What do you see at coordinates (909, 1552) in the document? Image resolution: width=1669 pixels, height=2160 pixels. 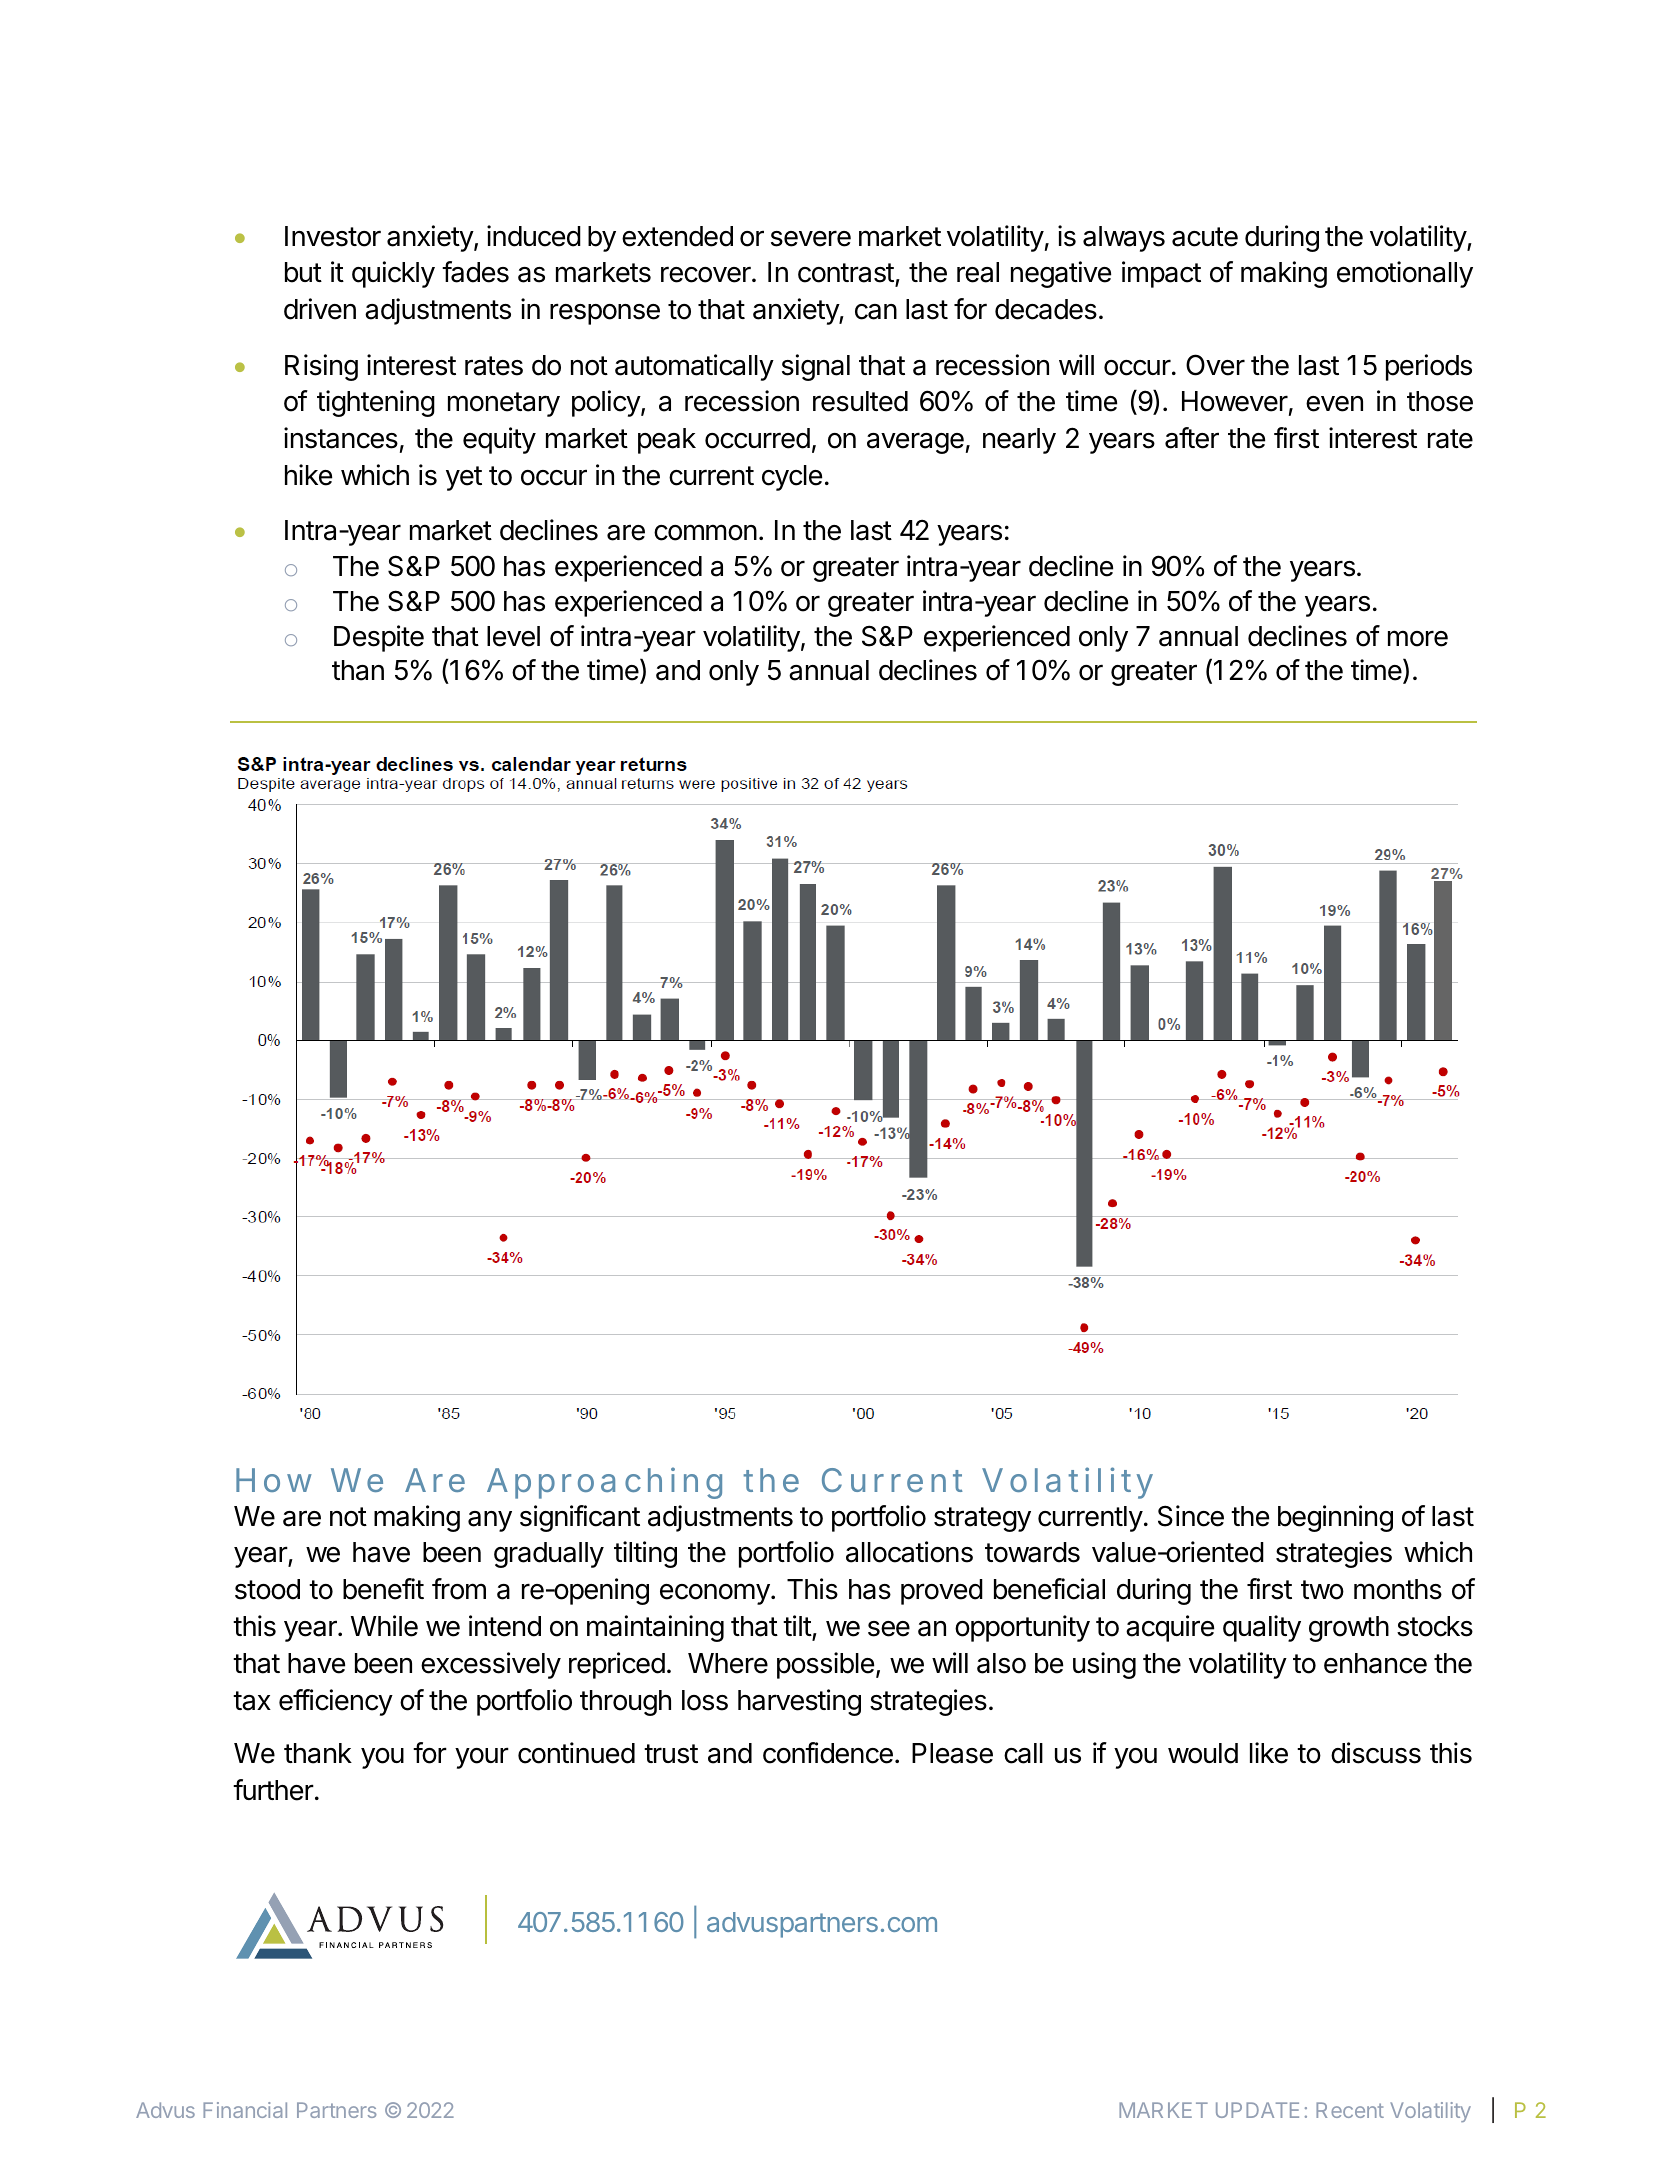 I see `allocations` at bounding box center [909, 1552].
